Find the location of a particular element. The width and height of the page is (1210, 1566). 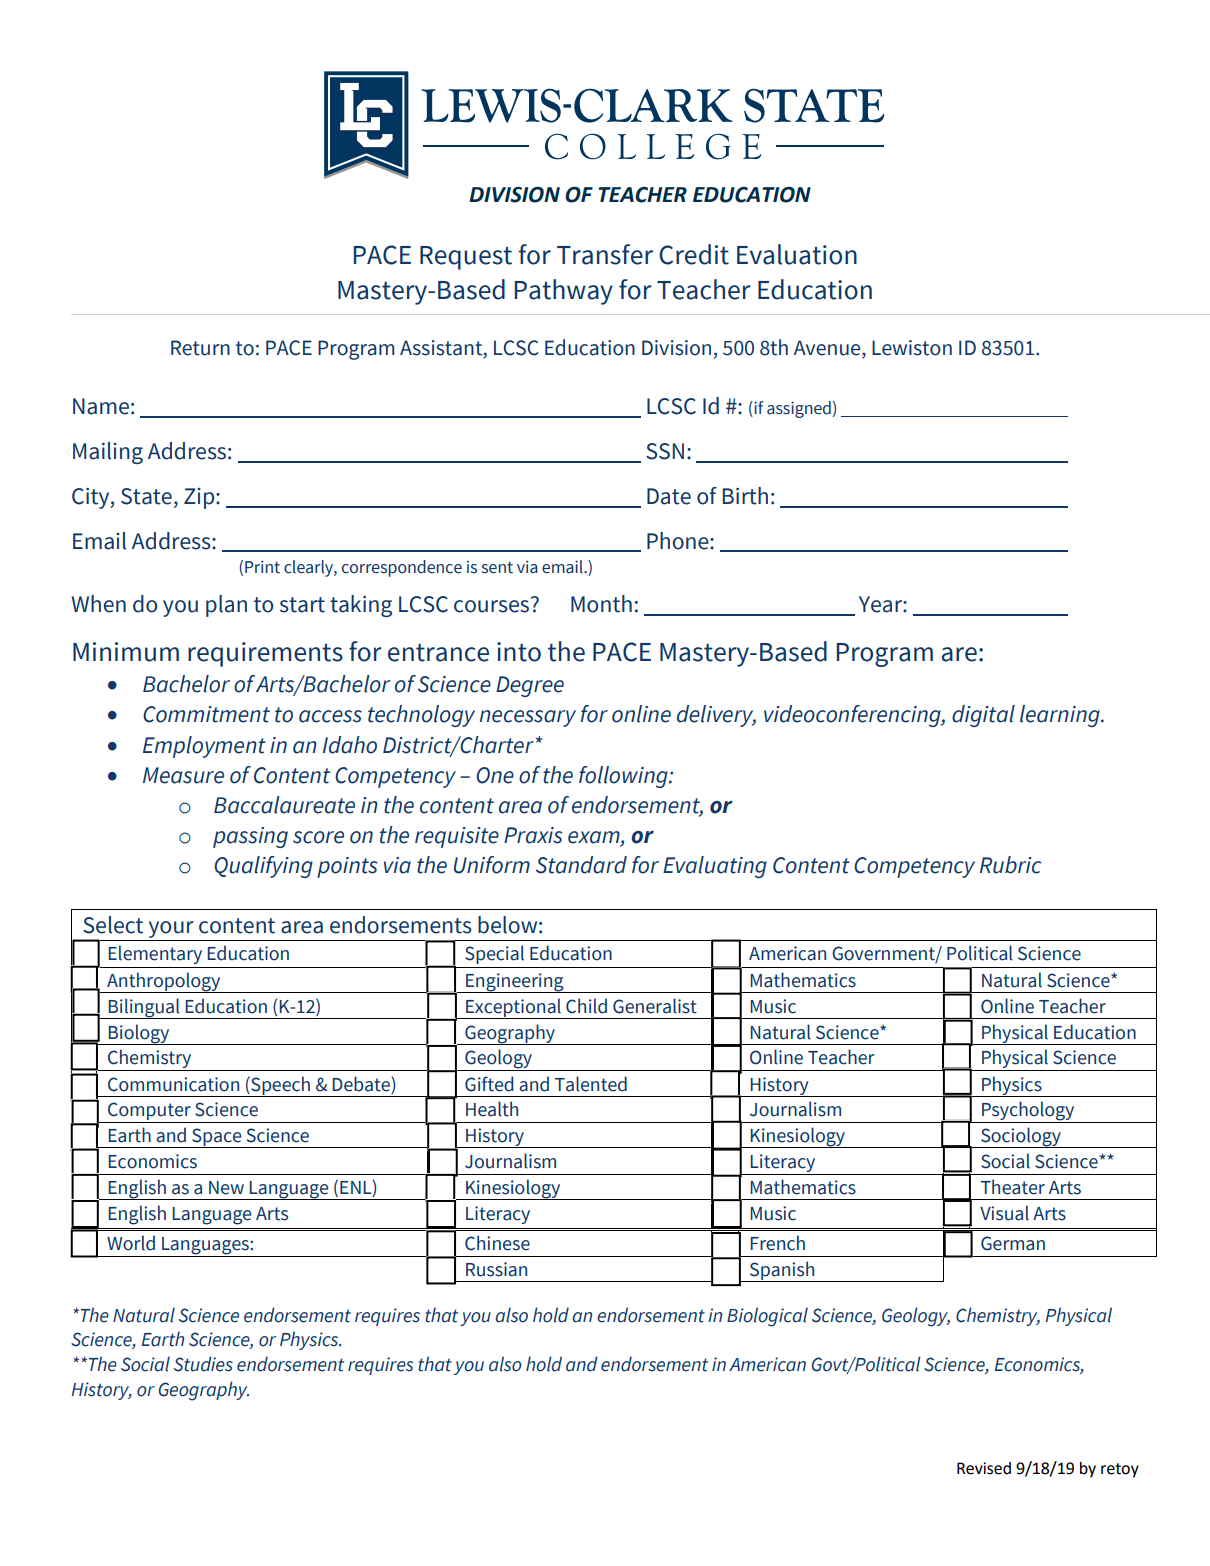

Studies is located at coordinates (203, 1364).
